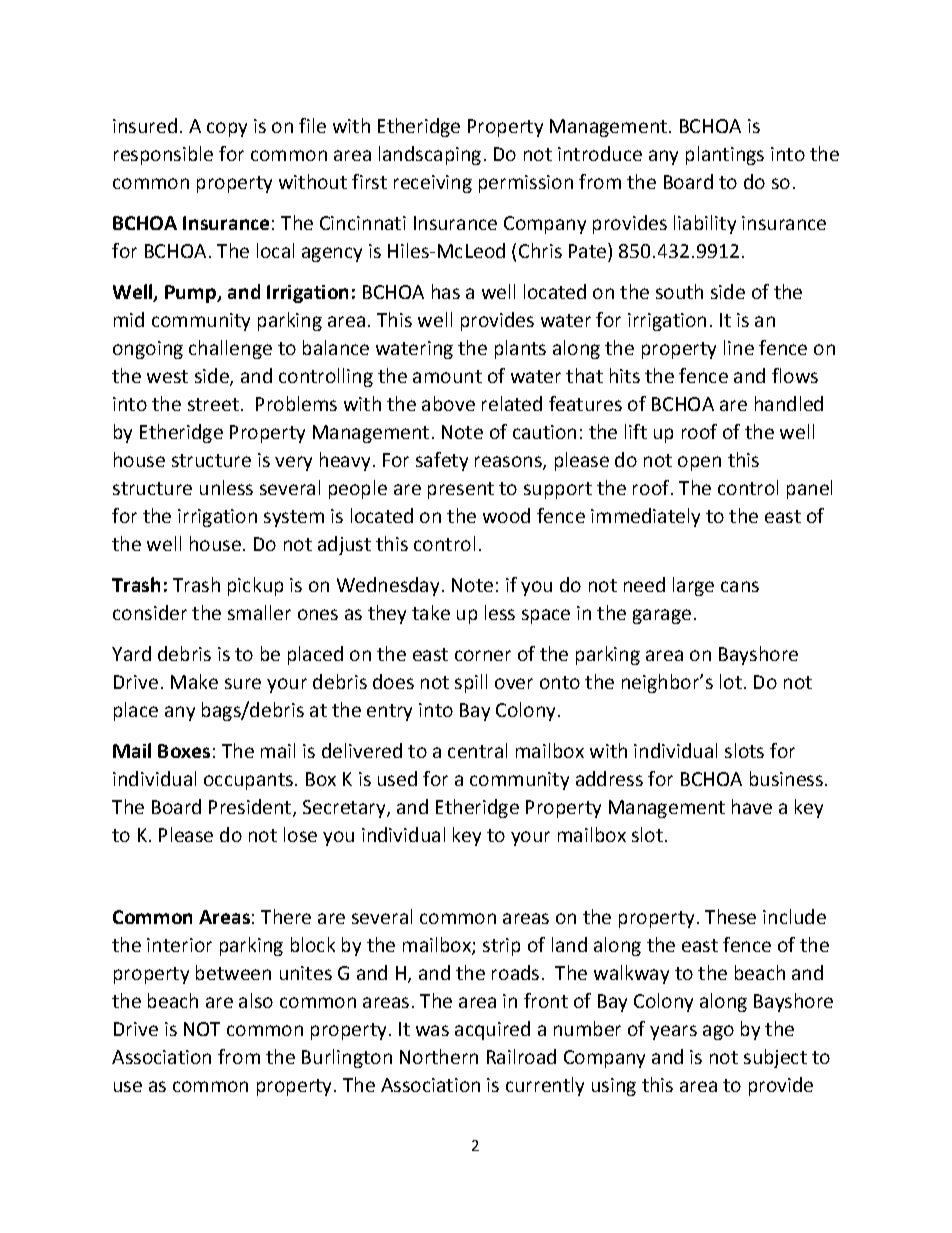  What do you see at coordinates (227, 129) in the screenshot?
I see `copy` at bounding box center [227, 129].
